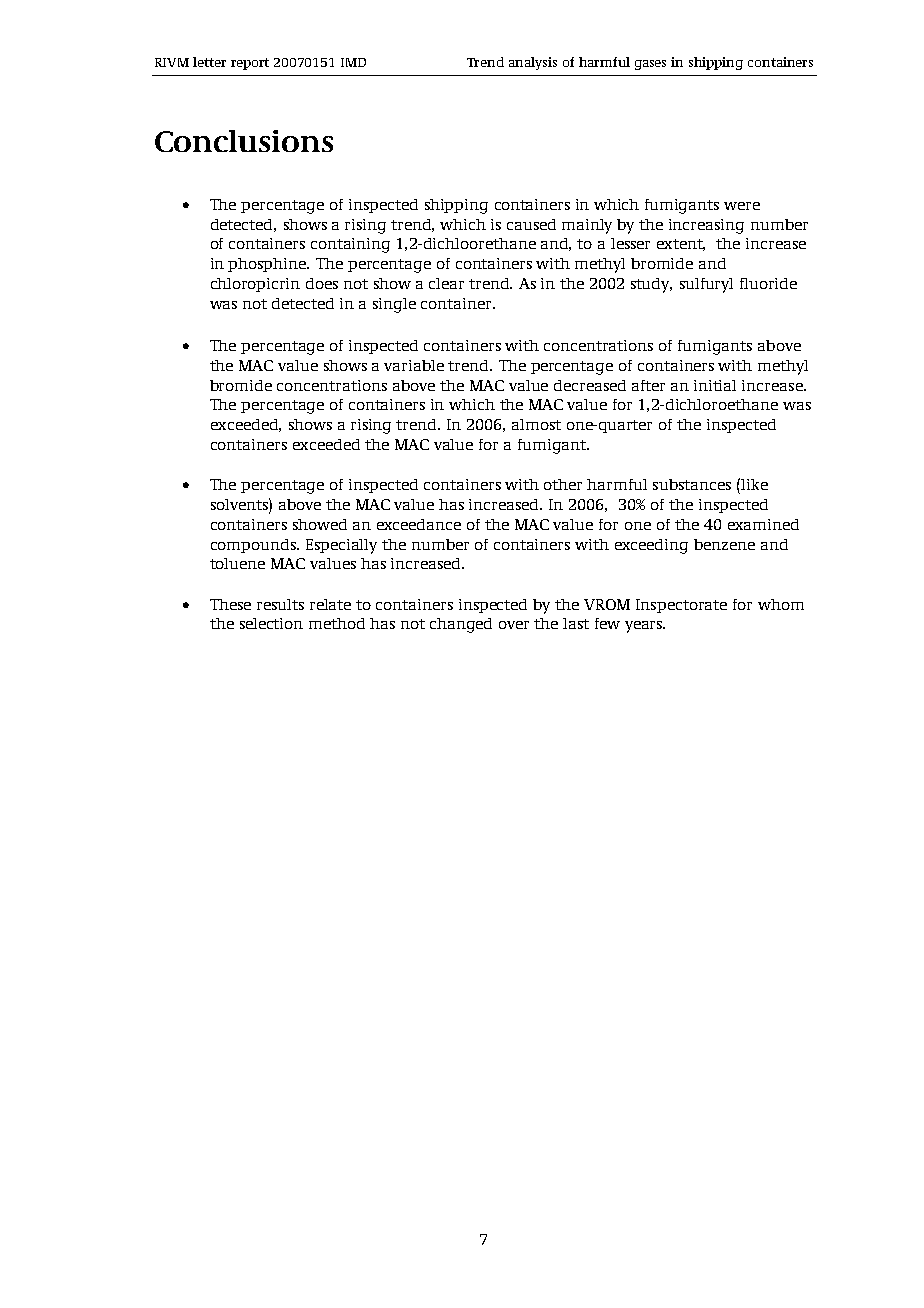 The height and width of the screenshot is (1308, 924). I want to click on whom, so click(781, 604).
